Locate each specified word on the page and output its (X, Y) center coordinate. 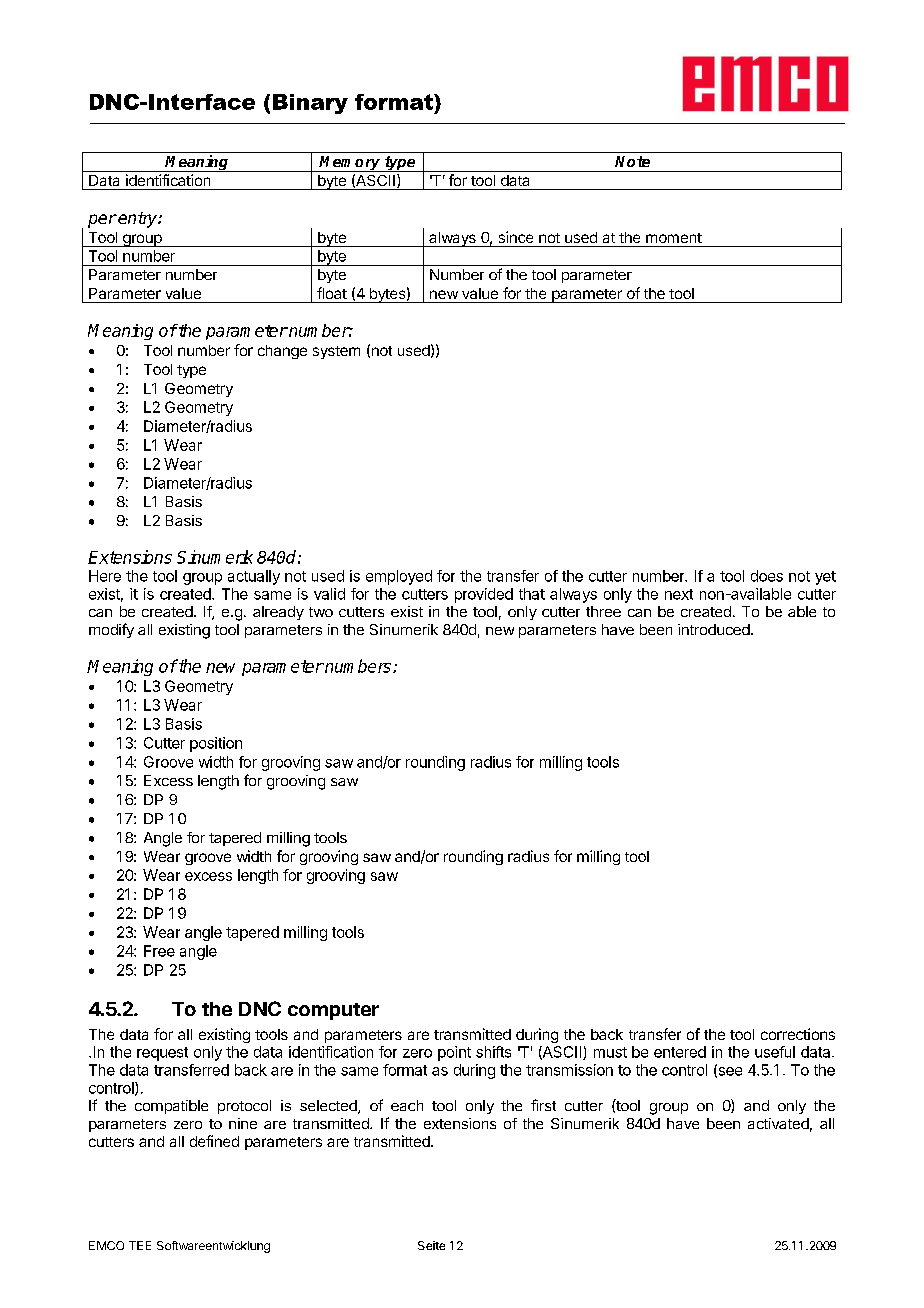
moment (674, 238)
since (516, 237)
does (767, 576)
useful (775, 1052)
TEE (140, 1245)
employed (399, 577)
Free (159, 951)
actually (254, 577)
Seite (431, 1245)
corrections (798, 1034)
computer (333, 1011)
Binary (310, 104)
